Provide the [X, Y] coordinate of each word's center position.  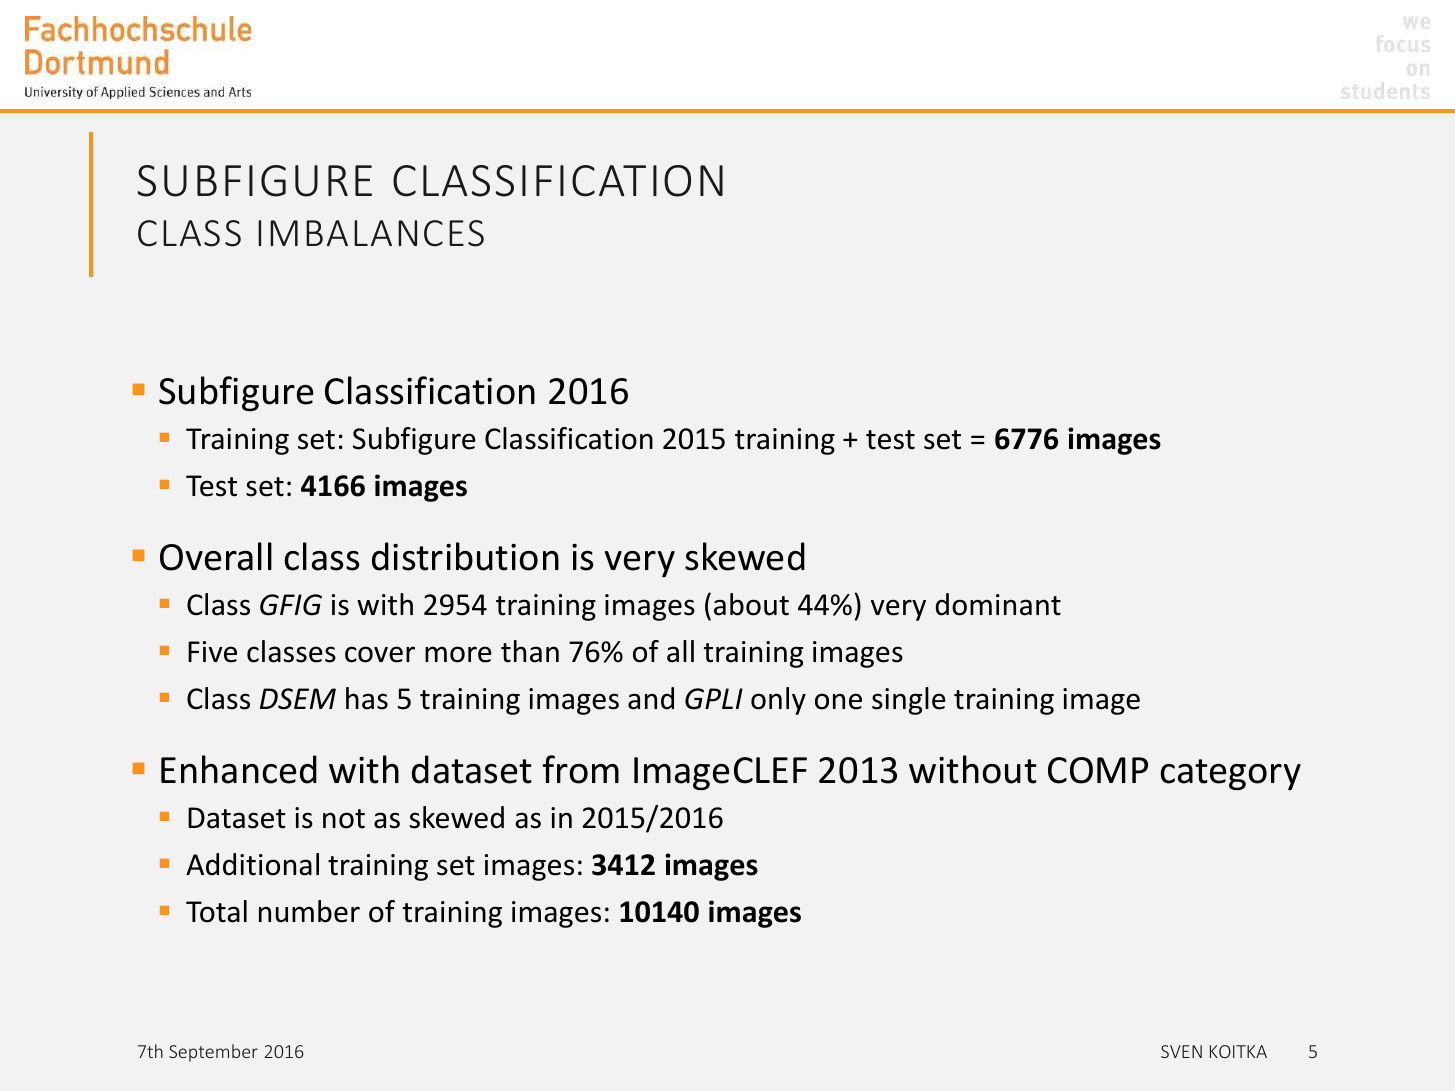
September [213, 1053]
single [909, 701]
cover [380, 654]
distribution [465, 556]
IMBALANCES [371, 233]
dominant [998, 604]
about [751, 604]
